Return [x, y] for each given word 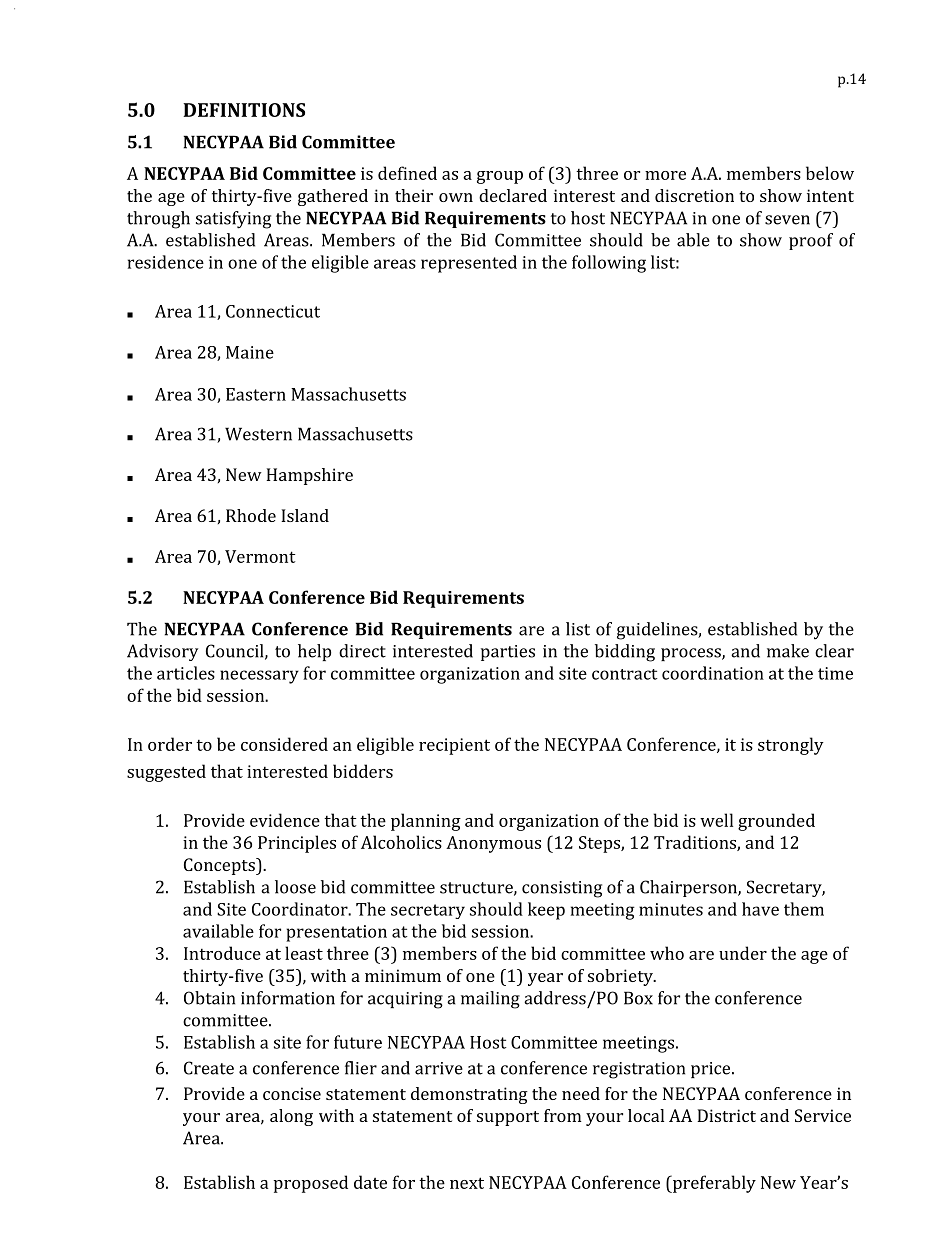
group [500, 177]
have [760, 909]
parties [508, 653]
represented [469, 264]
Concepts [220, 866]
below [830, 173]
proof [811, 241]
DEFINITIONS [244, 110]
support [508, 1118]
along [291, 1117]
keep [546, 911]
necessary [259, 677]
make [788, 651]
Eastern [256, 394]
